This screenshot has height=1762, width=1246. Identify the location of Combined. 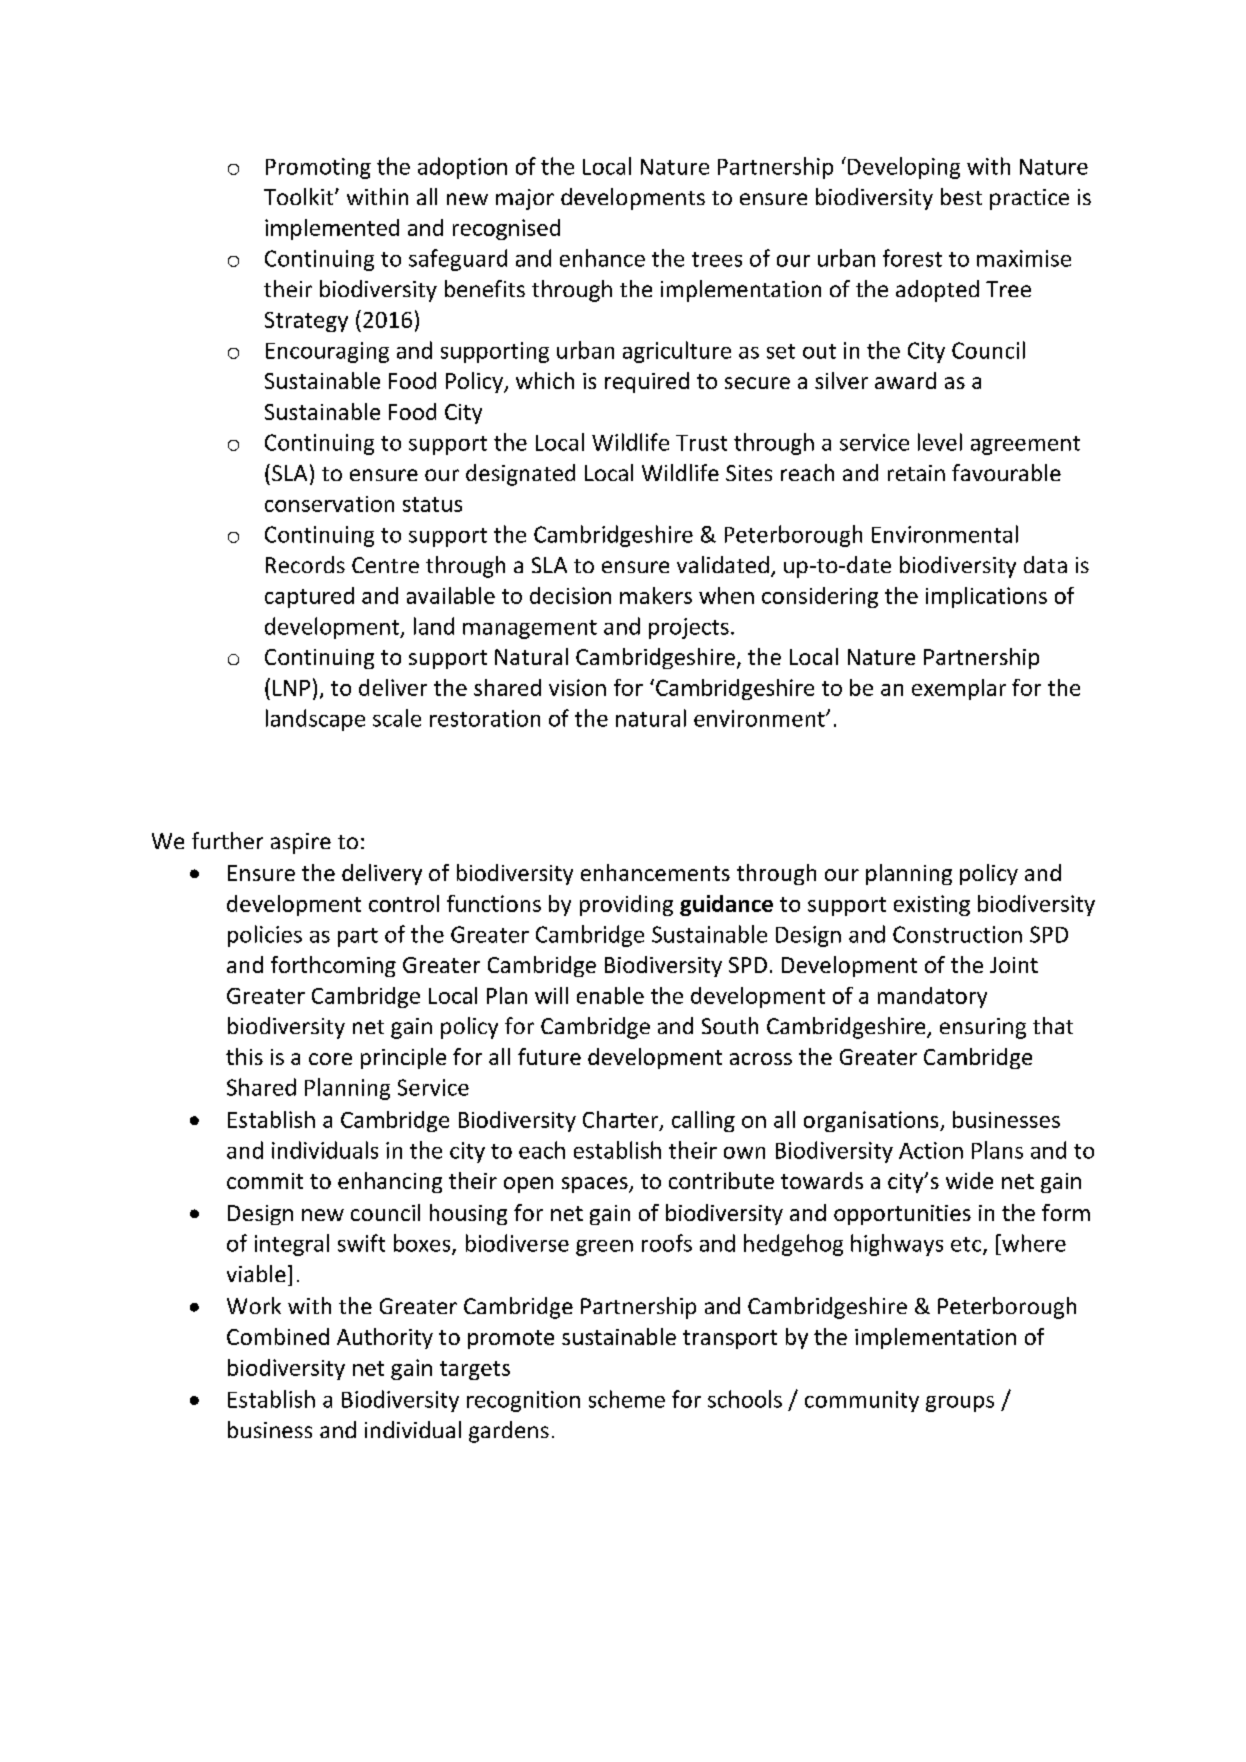
(278, 1336).
